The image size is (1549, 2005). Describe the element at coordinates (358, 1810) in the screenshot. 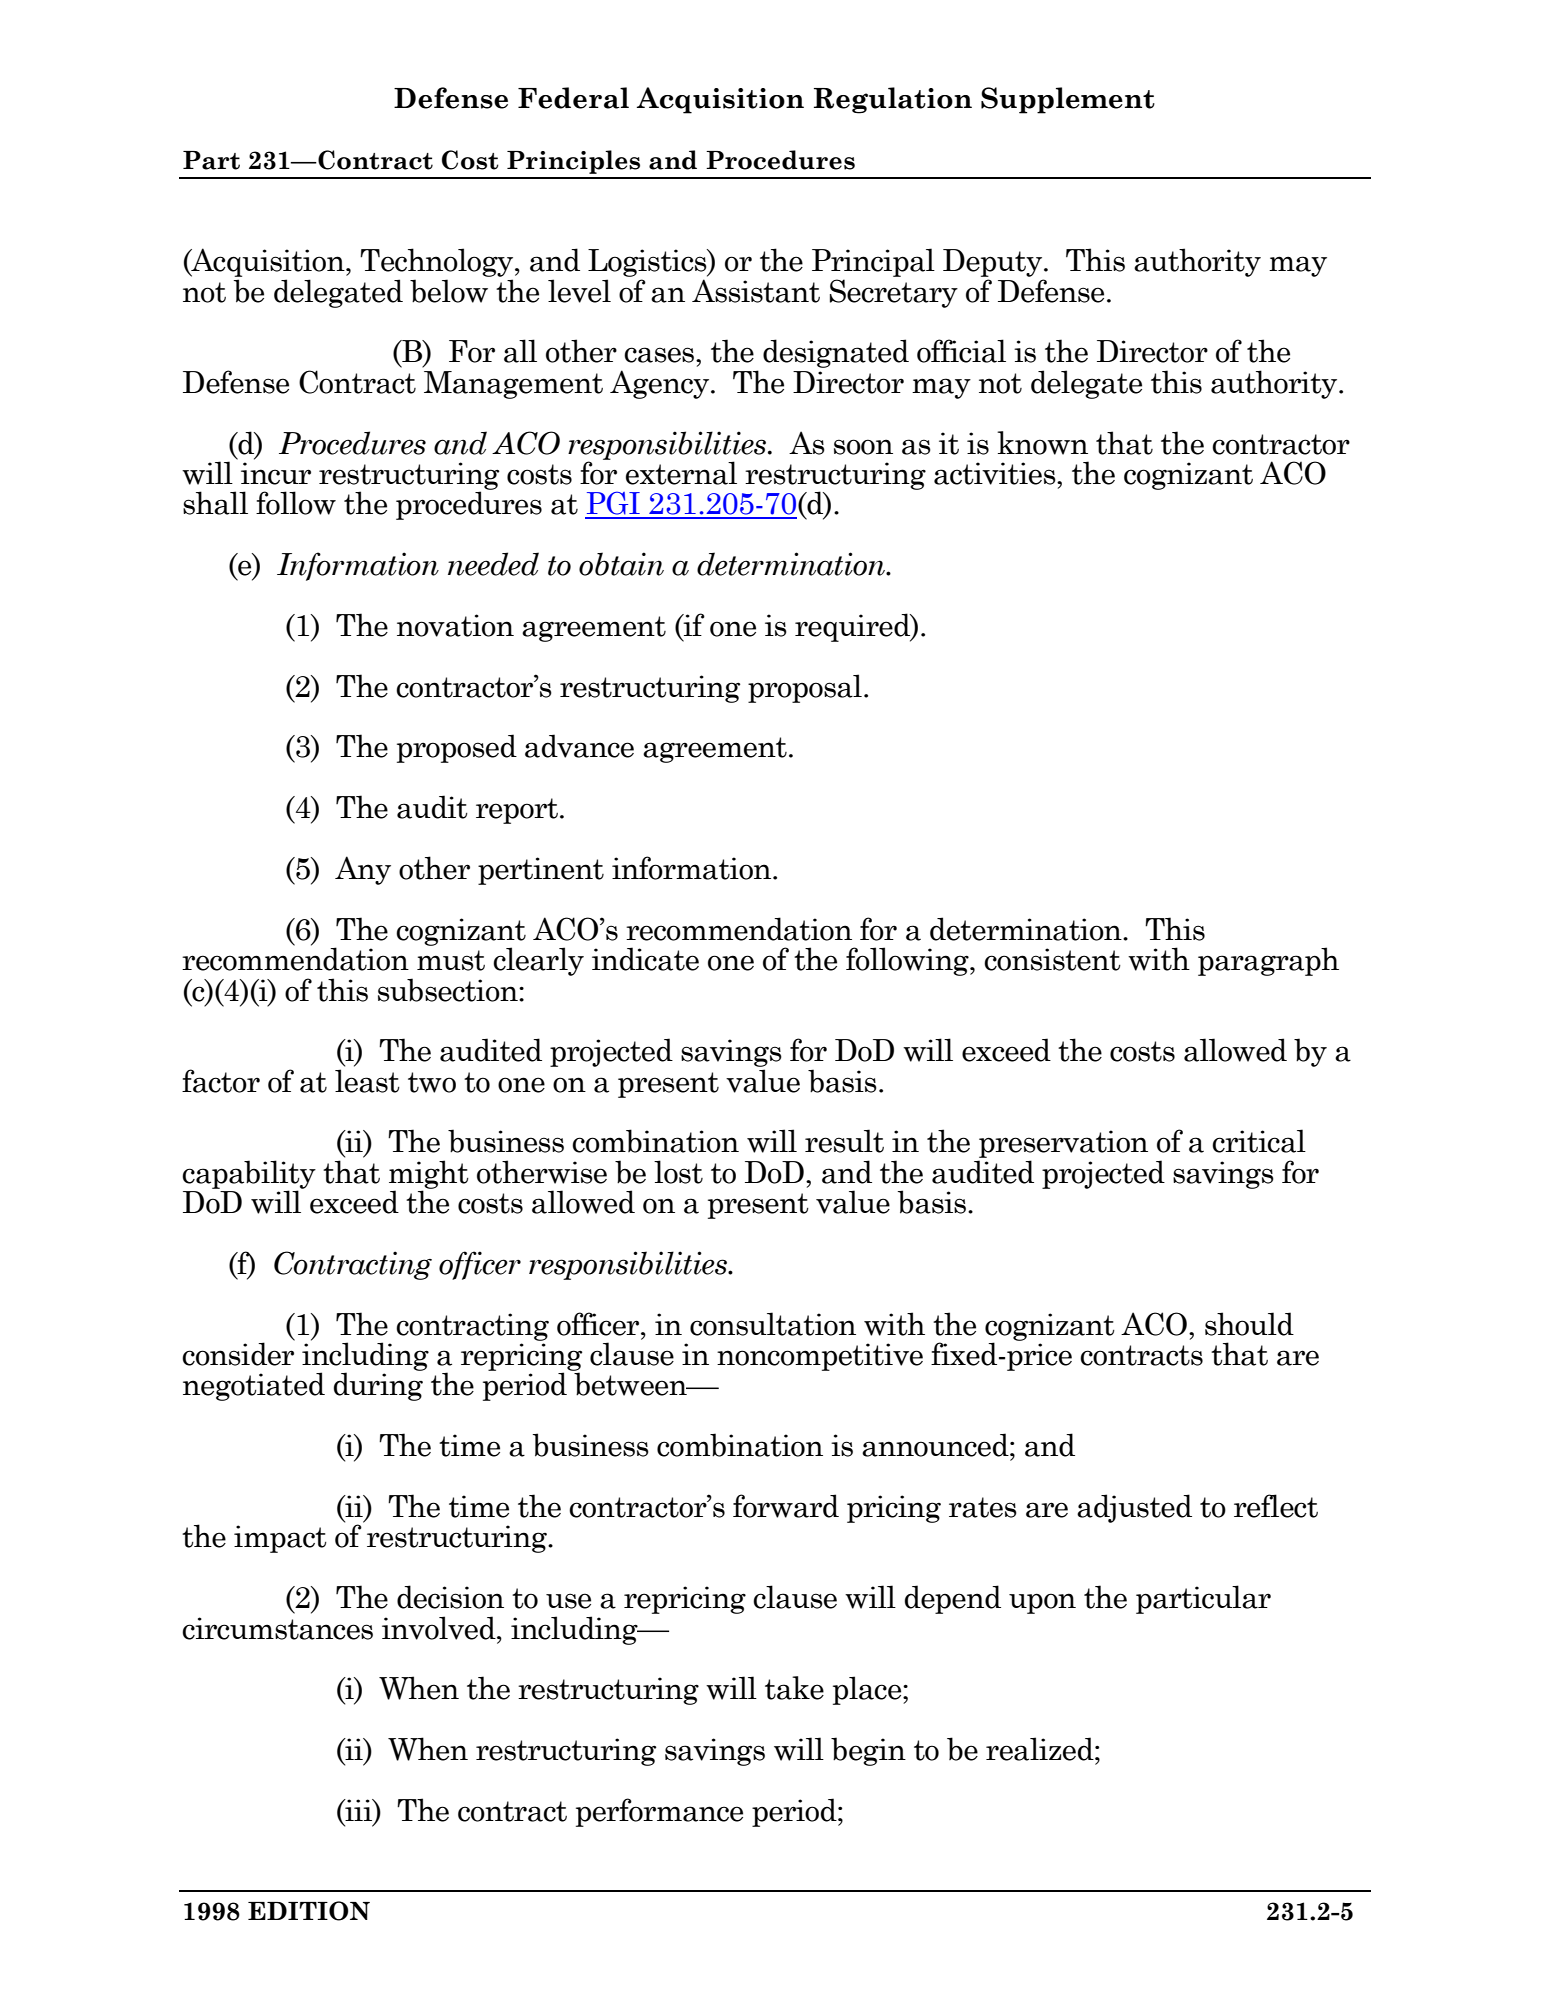

I see `iii` at that location.
